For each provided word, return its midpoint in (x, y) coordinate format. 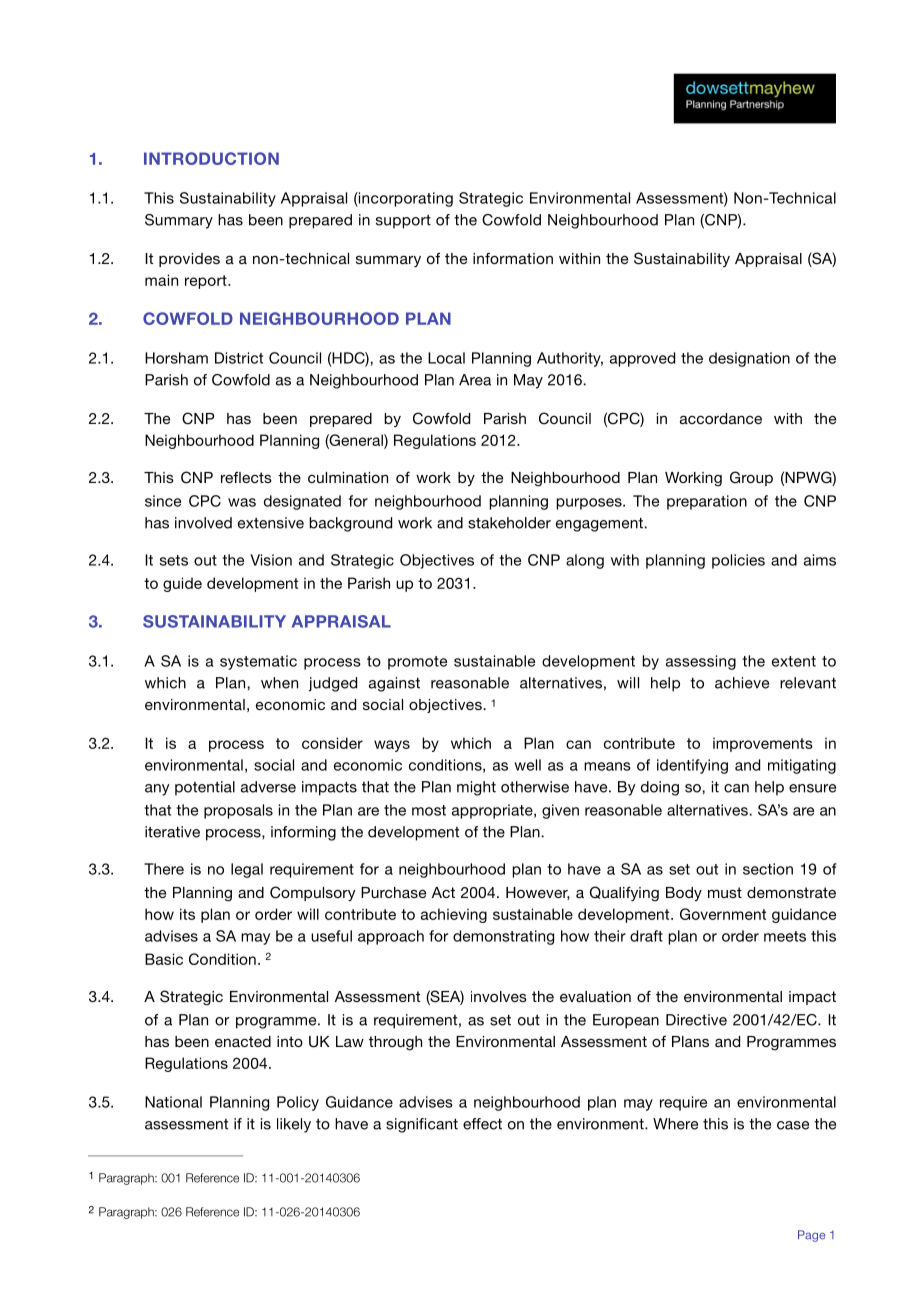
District (239, 358)
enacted (243, 1041)
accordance (721, 418)
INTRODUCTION (211, 158)
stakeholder (509, 523)
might (476, 788)
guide (182, 584)
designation (749, 359)
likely (294, 1125)
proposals (238, 811)
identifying (692, 766)
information (513, 258)
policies (738, 561)
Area (475, 380)
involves (499, 996)
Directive (696, 1020)
